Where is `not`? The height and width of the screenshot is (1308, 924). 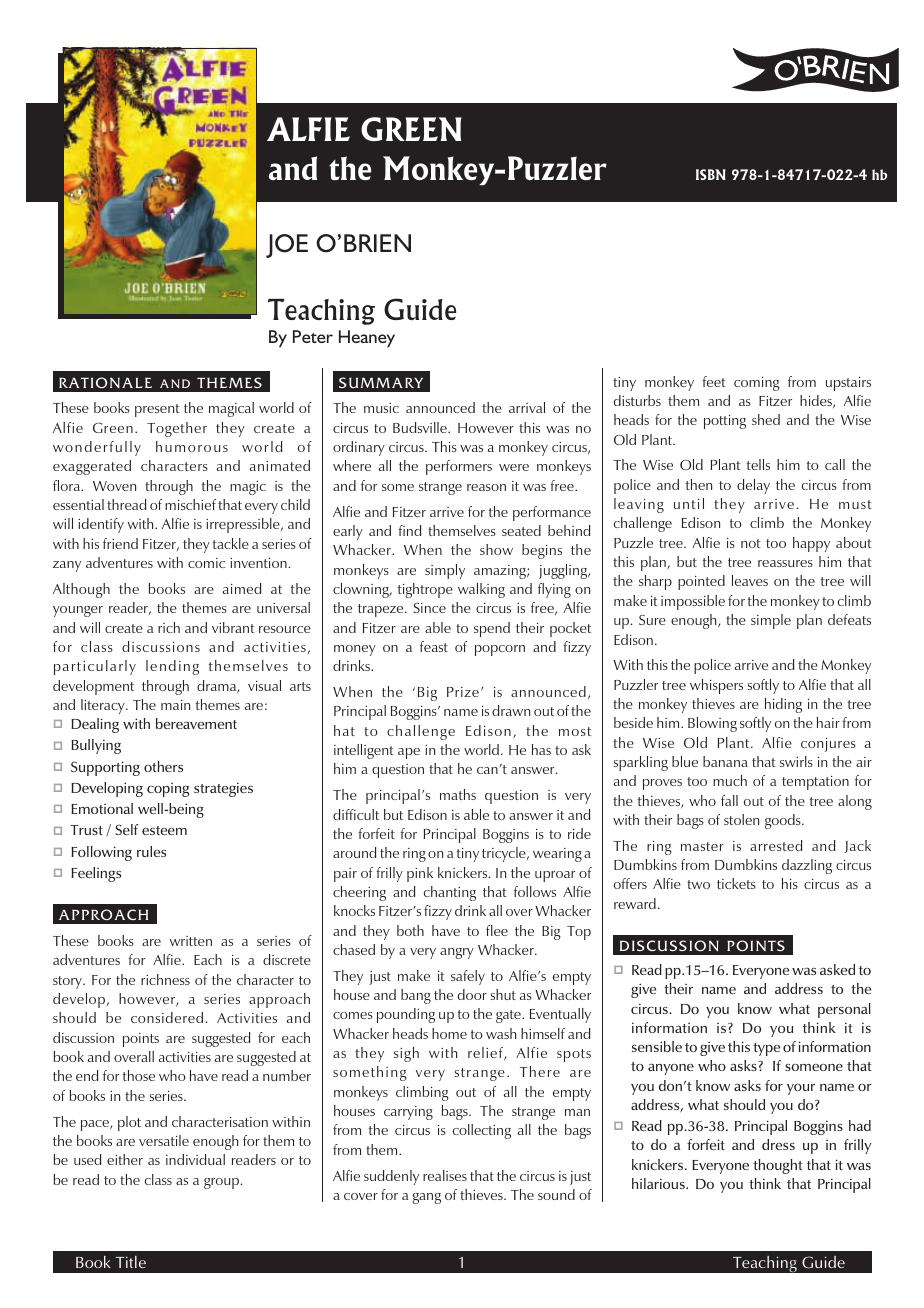
not is located at coordinates (751, 543).
